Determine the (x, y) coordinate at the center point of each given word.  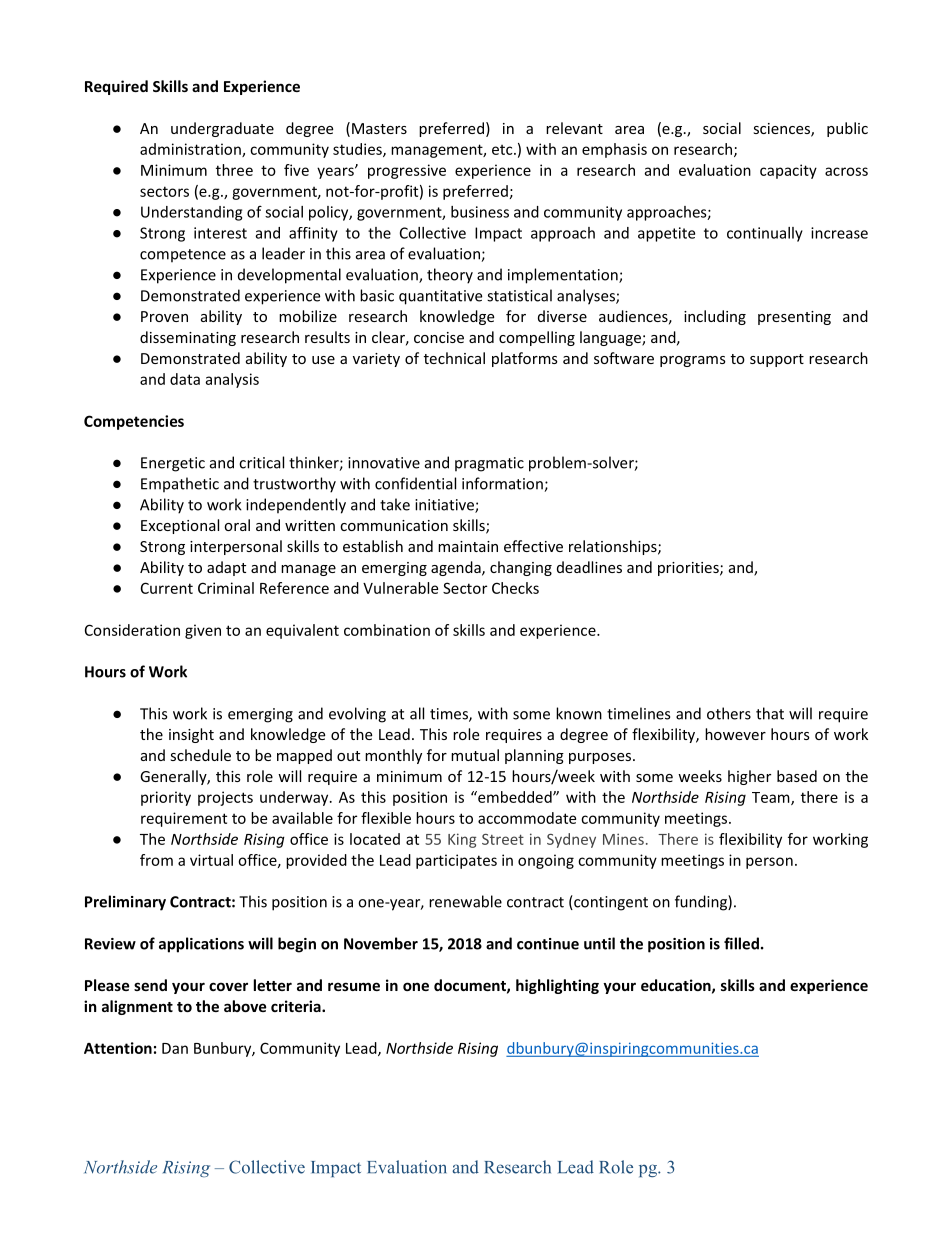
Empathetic (180, 485)
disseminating (188, 338)
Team (772, 798)
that (770, 713)
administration (191, 150)
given (203, 631)
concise (439, 337)
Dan (175, 1048)
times (450, 715)
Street (503, 839)
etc (503, 150)
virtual (211, 860)
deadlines (589, 567)
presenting (794, 318)
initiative (445, 506)
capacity (788, 171)
